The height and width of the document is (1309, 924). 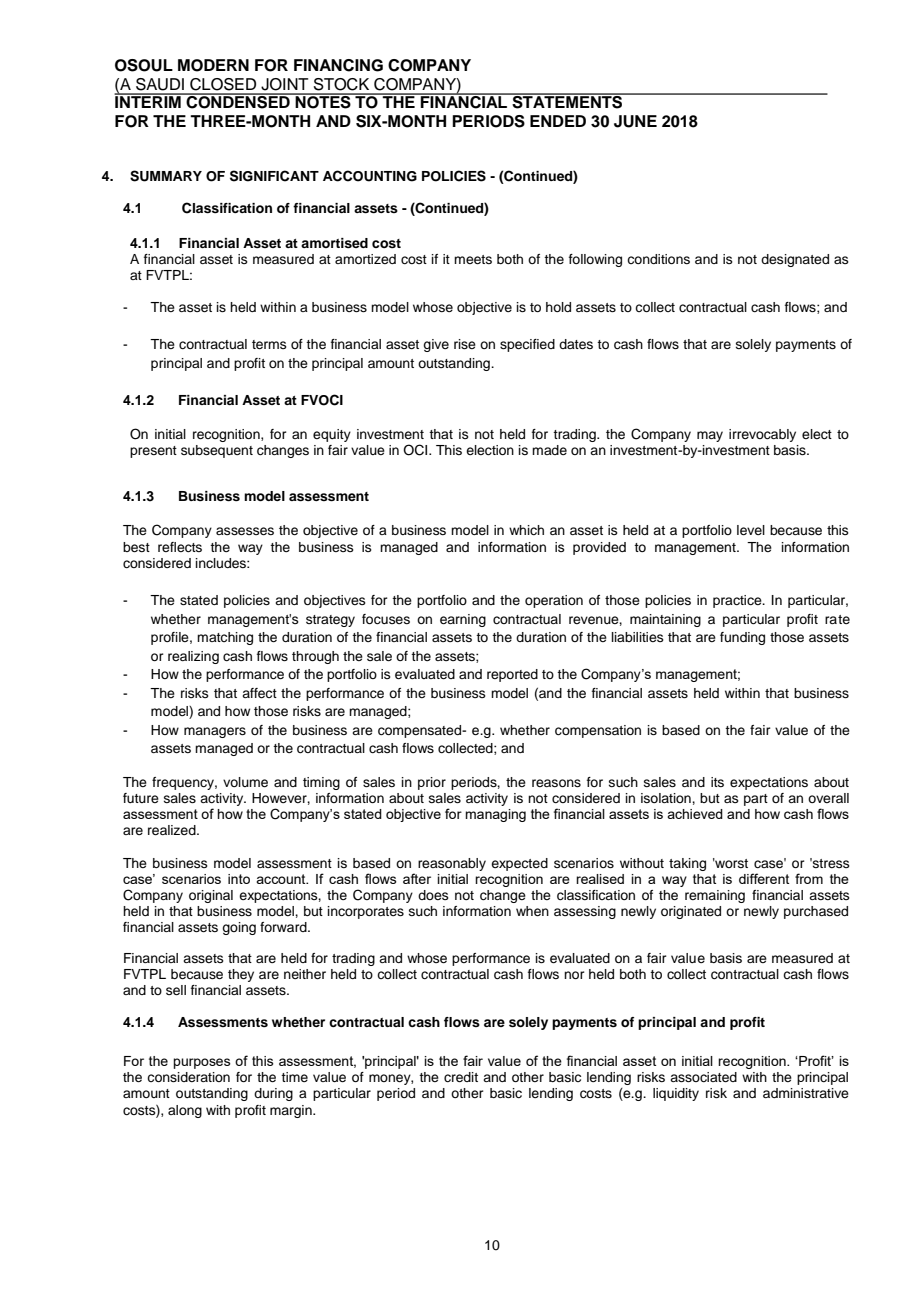 What do you see at coordinates (259, 693) in the document?
I see `affect` at bounding box center [259, 693].
